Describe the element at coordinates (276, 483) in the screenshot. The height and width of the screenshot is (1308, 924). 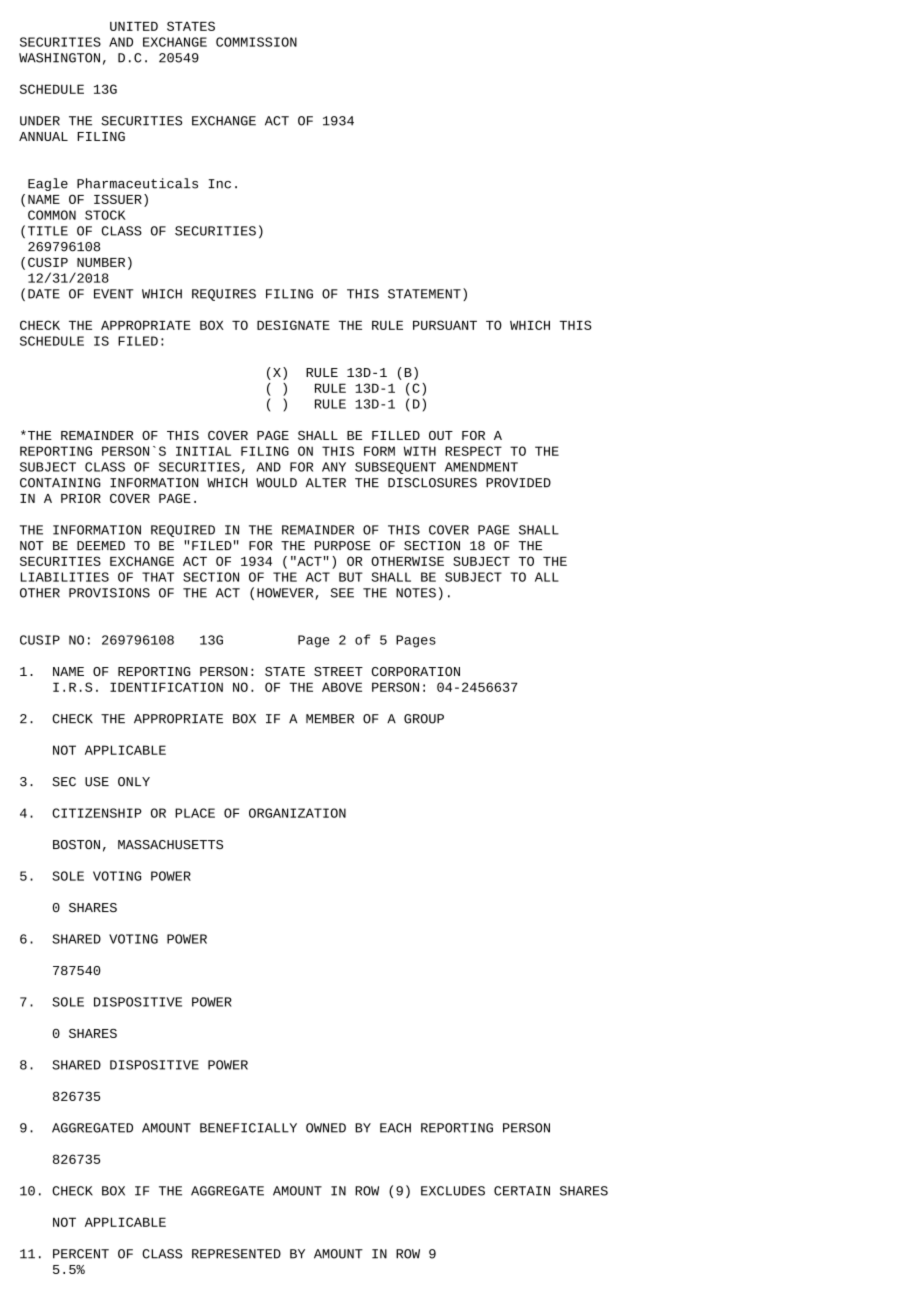
I see `WOULD` at that location.
